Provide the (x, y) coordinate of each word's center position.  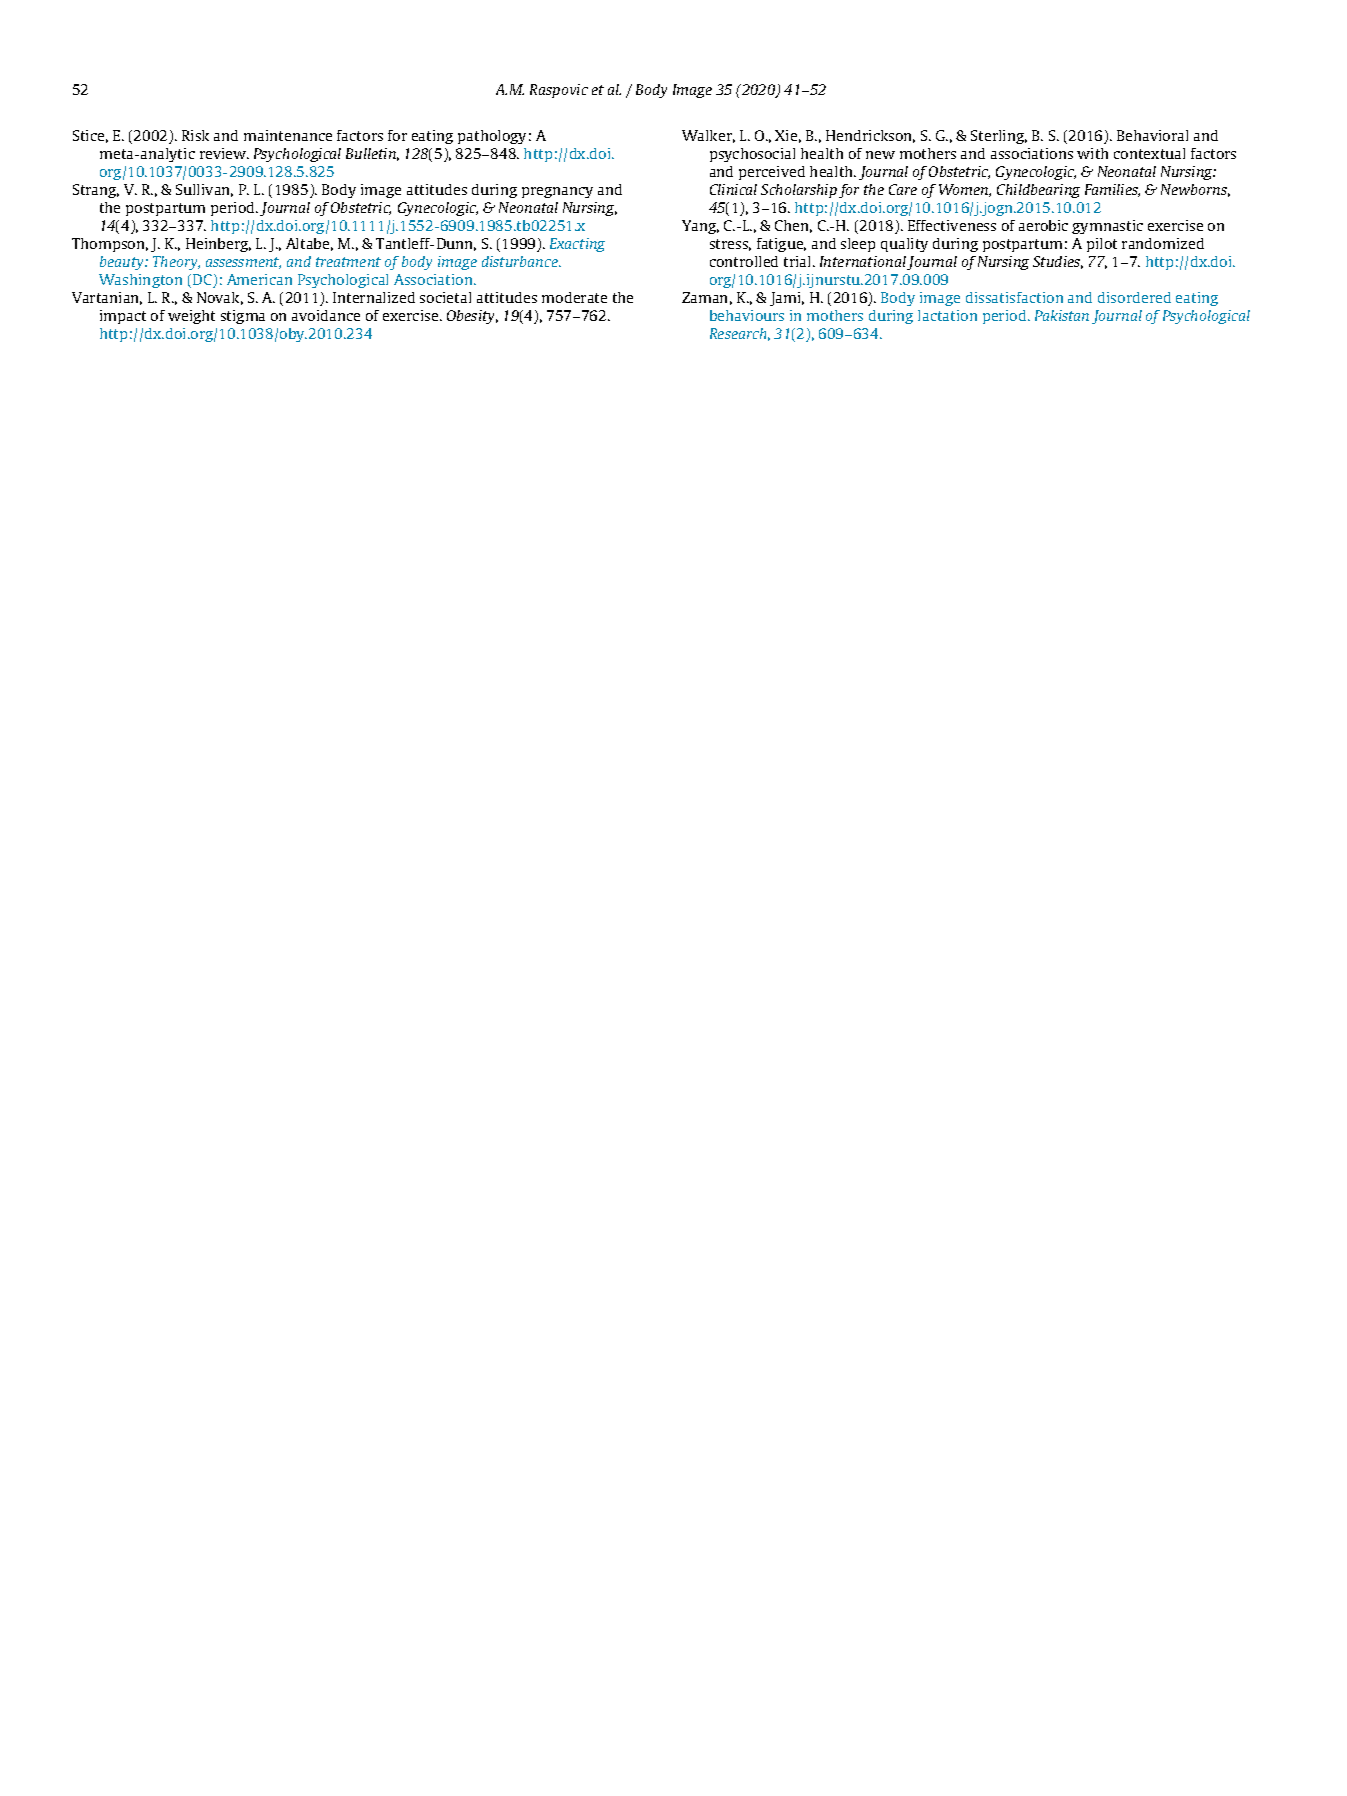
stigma (243, 317)
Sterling (999, 137)
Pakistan (1062, 315)
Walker (708, 136)
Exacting (577, 245)
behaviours (747, 315)
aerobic (1043, 225)
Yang (700, 227)
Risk (195, 135)
